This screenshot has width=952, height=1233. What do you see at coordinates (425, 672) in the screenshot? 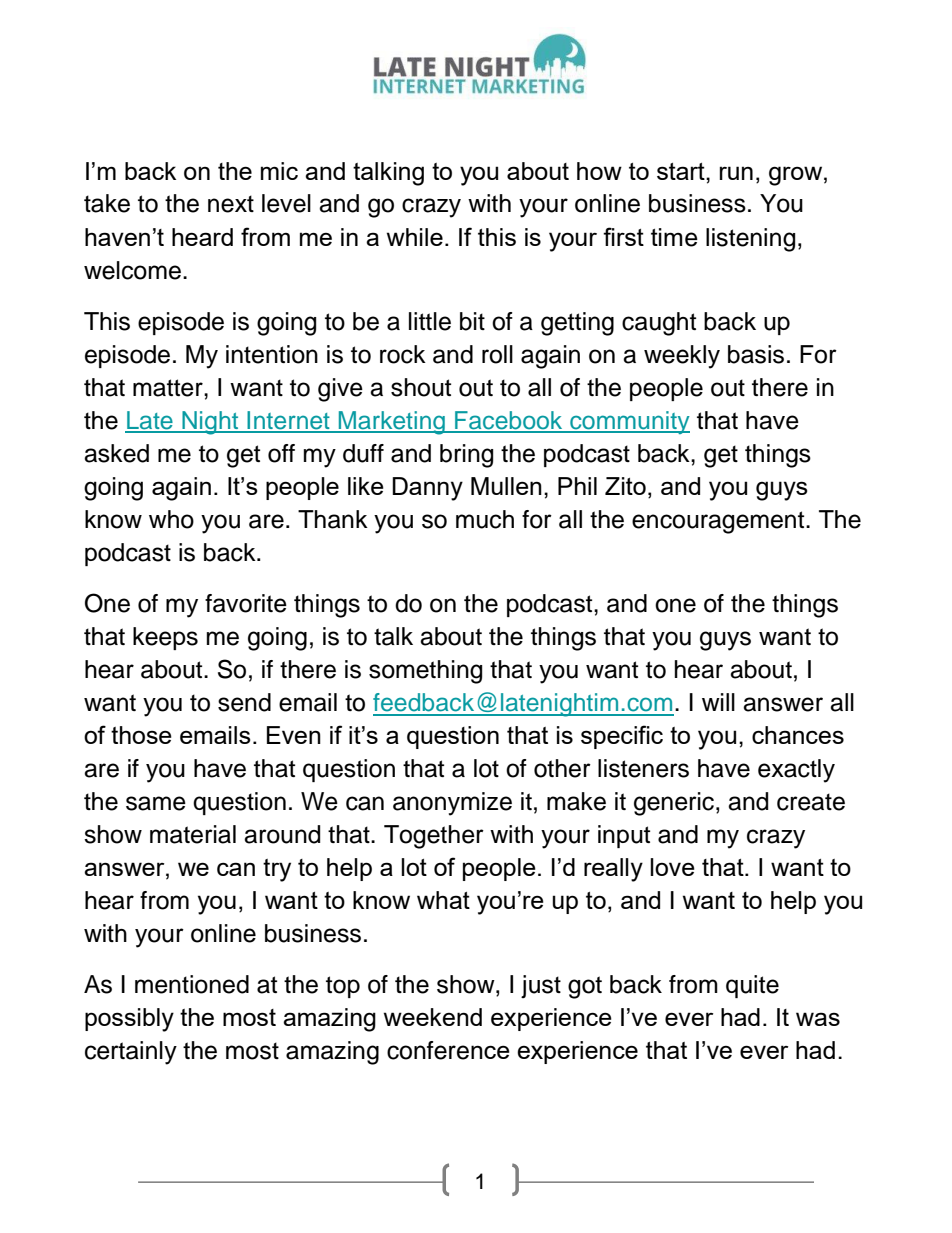
I see `something` at bounding box center [425, 672].
